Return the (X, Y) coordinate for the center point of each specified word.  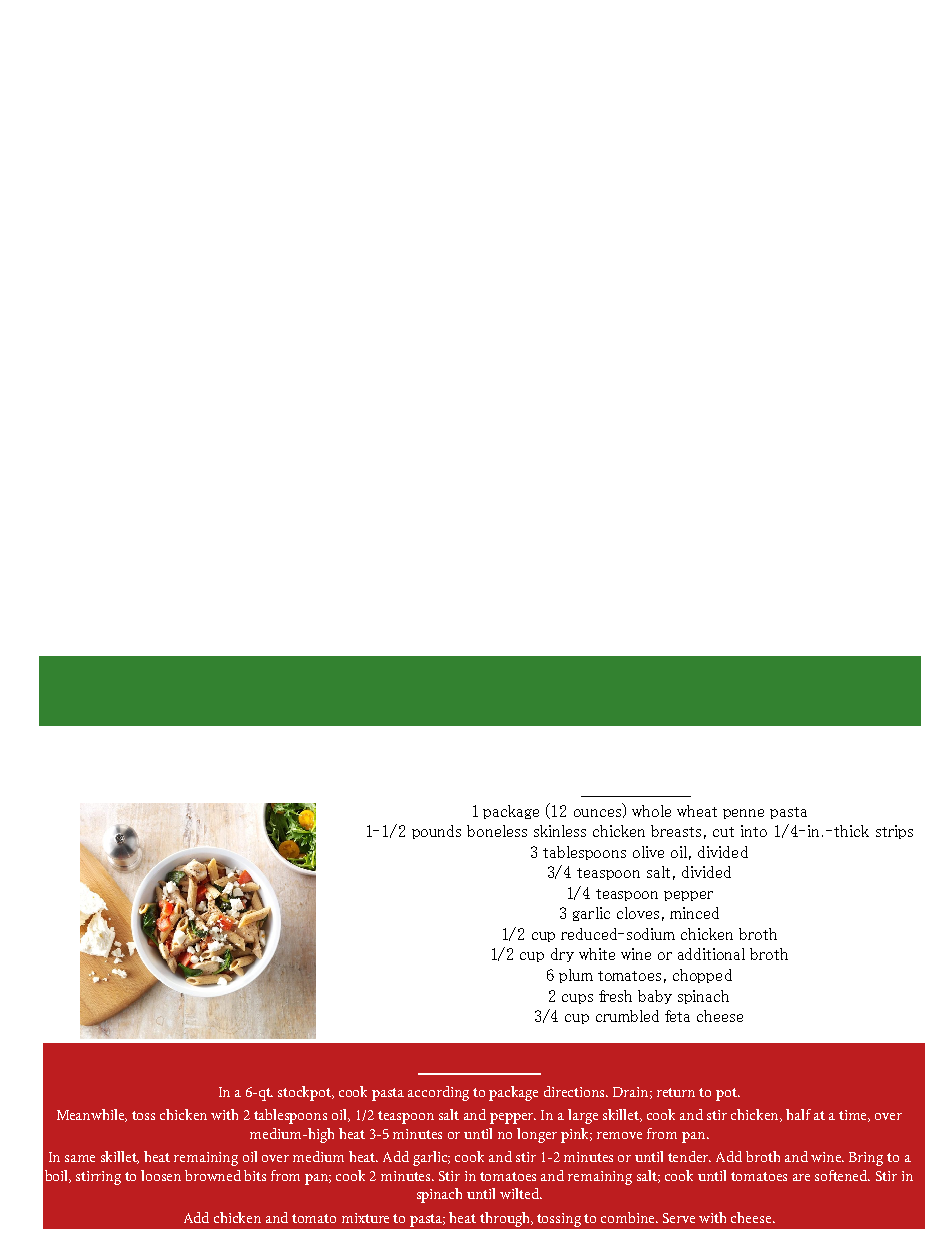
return (676, 1092)
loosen (161, 1175)
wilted (520, 1193)
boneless (497, 831)
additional (711, 954)
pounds (436, 832)
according (438, 1093)
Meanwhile (92, 1115)
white (597, 954)
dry (562, 955)
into (754, 831)
